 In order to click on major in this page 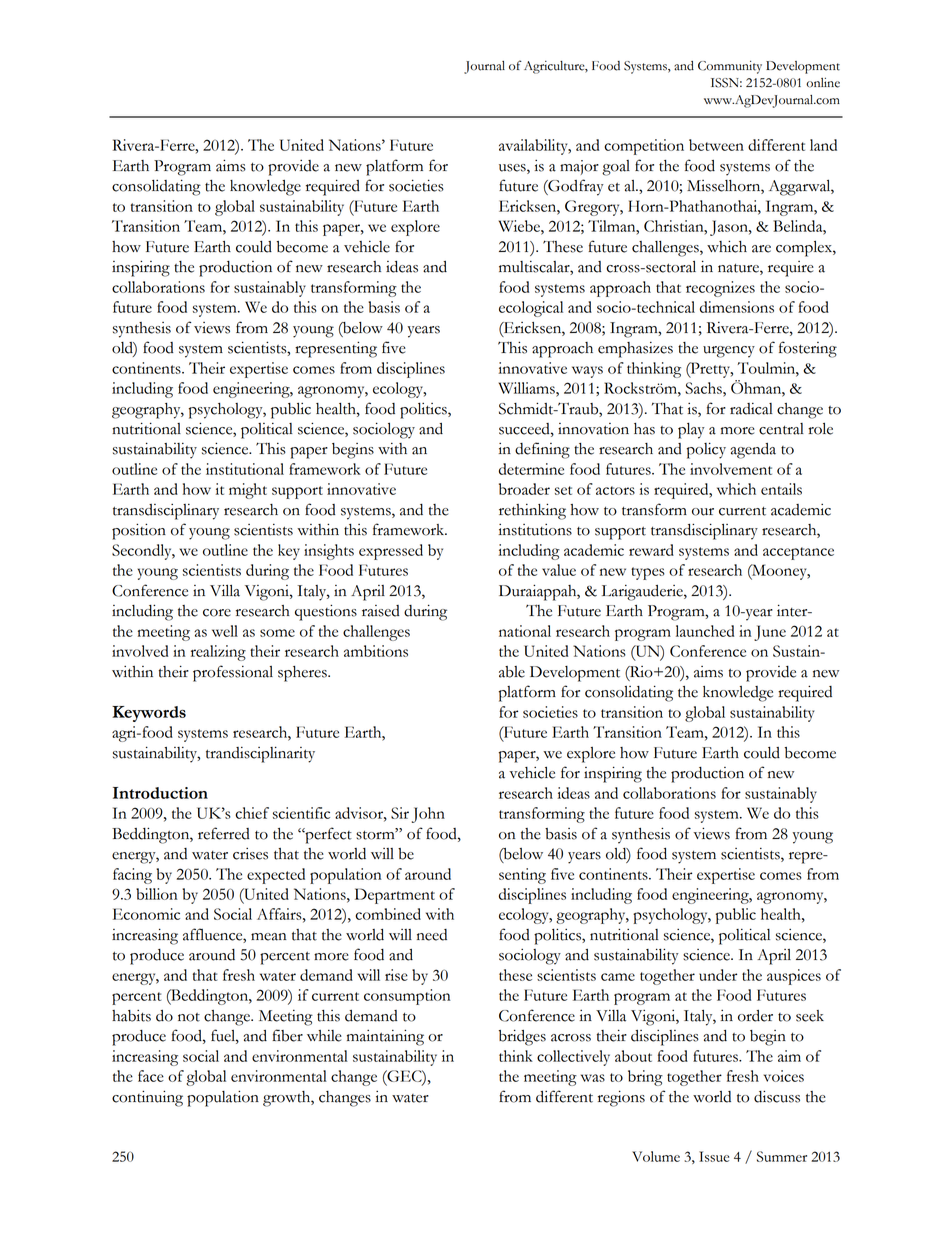, I will do `click(579, 167)`.
